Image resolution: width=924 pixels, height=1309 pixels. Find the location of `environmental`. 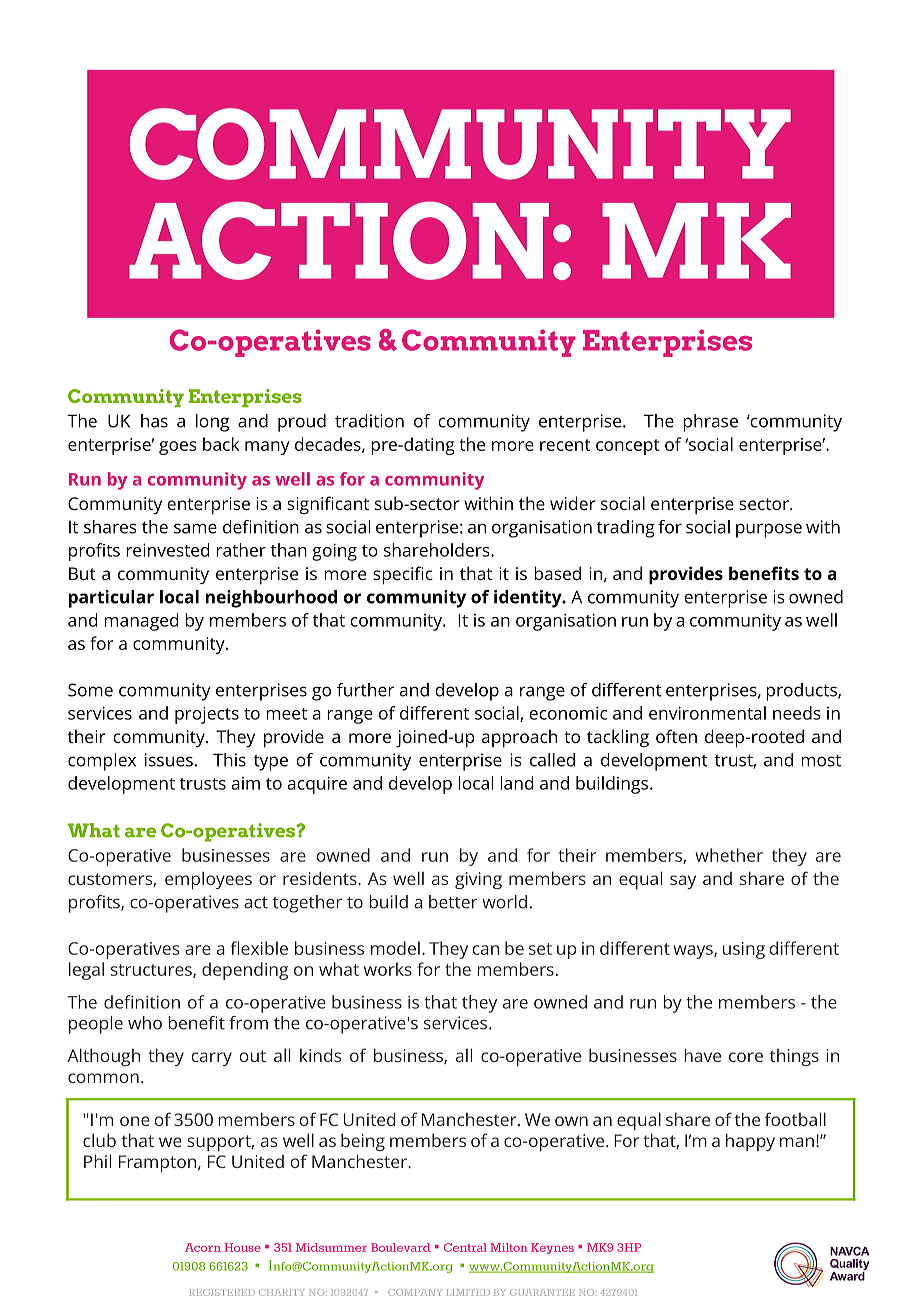

environmental is located at coordinates (707, 713).
